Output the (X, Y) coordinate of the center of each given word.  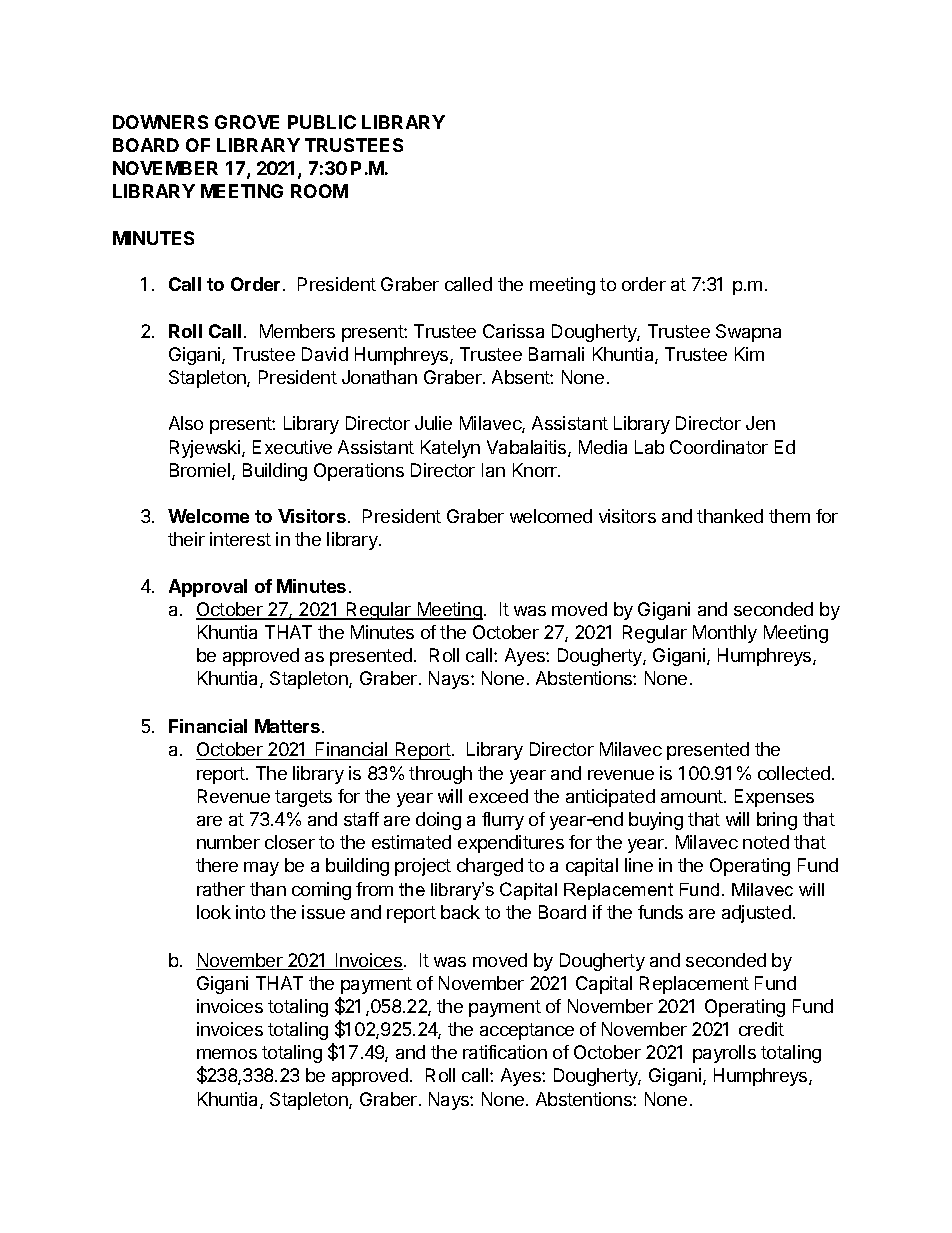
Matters (287, 726)
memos (227, 1054)
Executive (292, 447)
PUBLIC (322, 122)
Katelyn (450, 449)
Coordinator (719, 447)
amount (693, 796)
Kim (749, 354)
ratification (505, 1052)
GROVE (247, 122)
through (440, 775)
